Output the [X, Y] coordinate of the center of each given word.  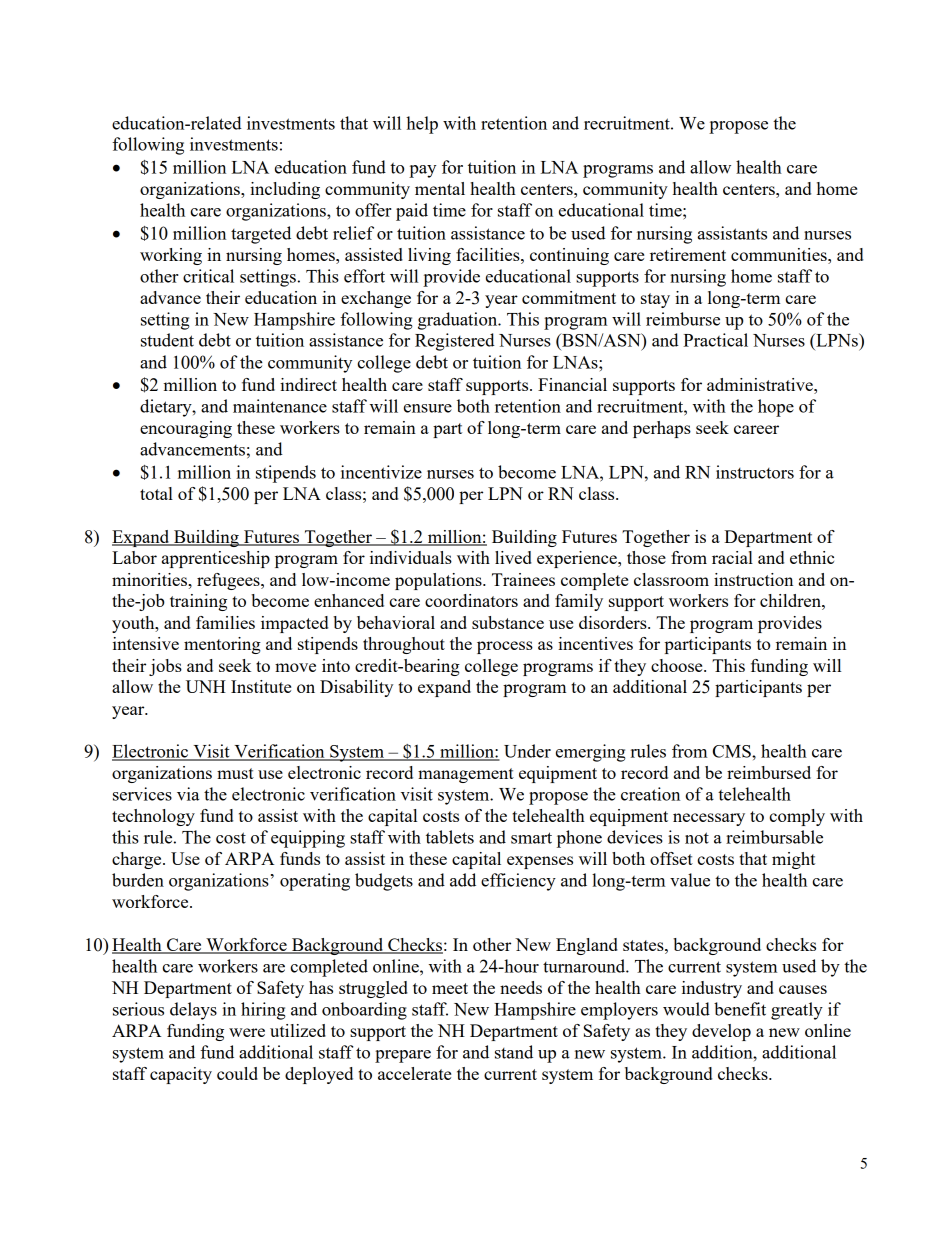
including [285, 190]
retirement [688, 254]
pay [422, 171]
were [247, 1032]
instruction [753, 579]
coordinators [471, 600]
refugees [229, 581]
